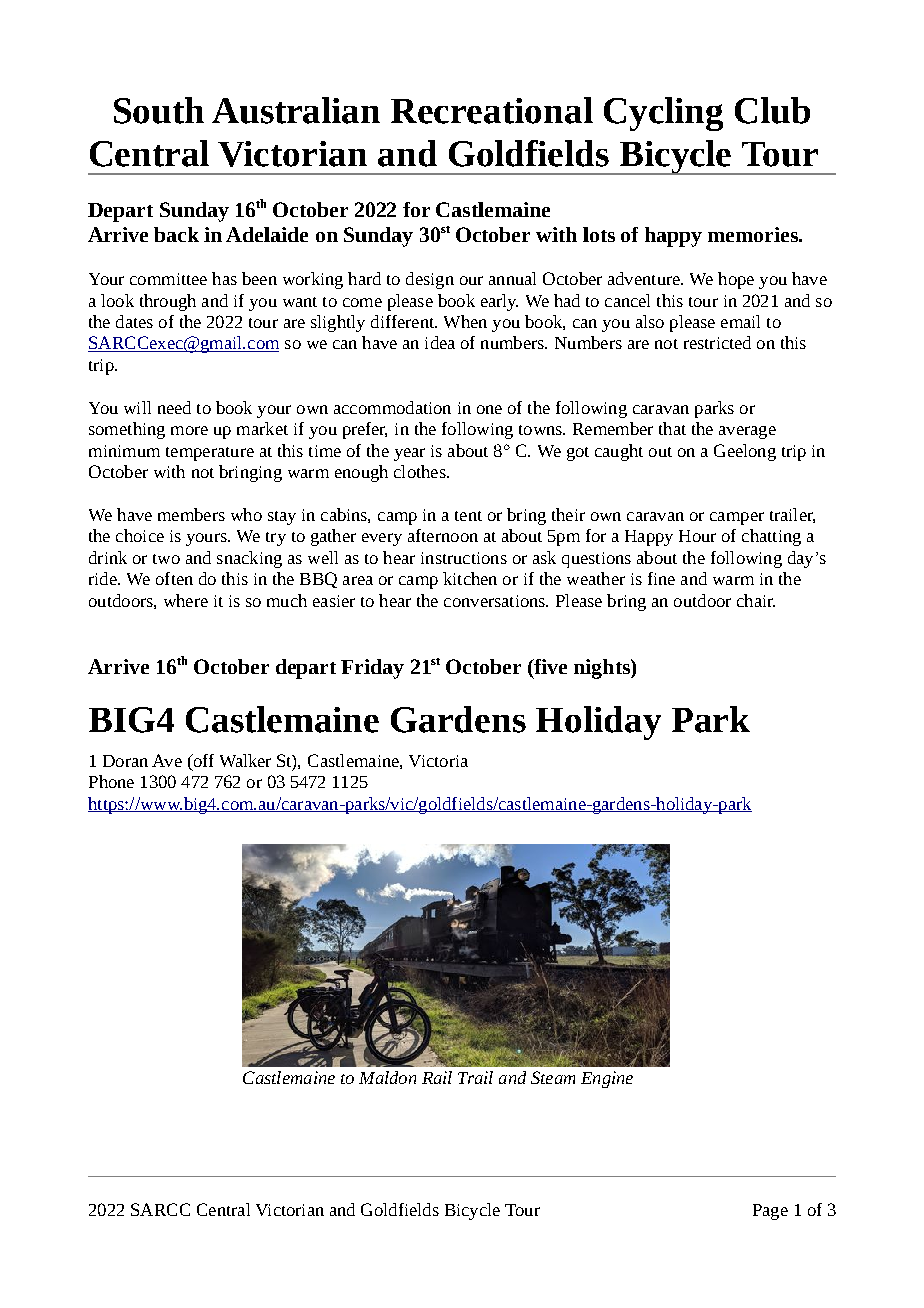  What do you see at coordinates (553, 1077) in the screenshot?
I see `Steam` at bounding box center [553, 1077].
